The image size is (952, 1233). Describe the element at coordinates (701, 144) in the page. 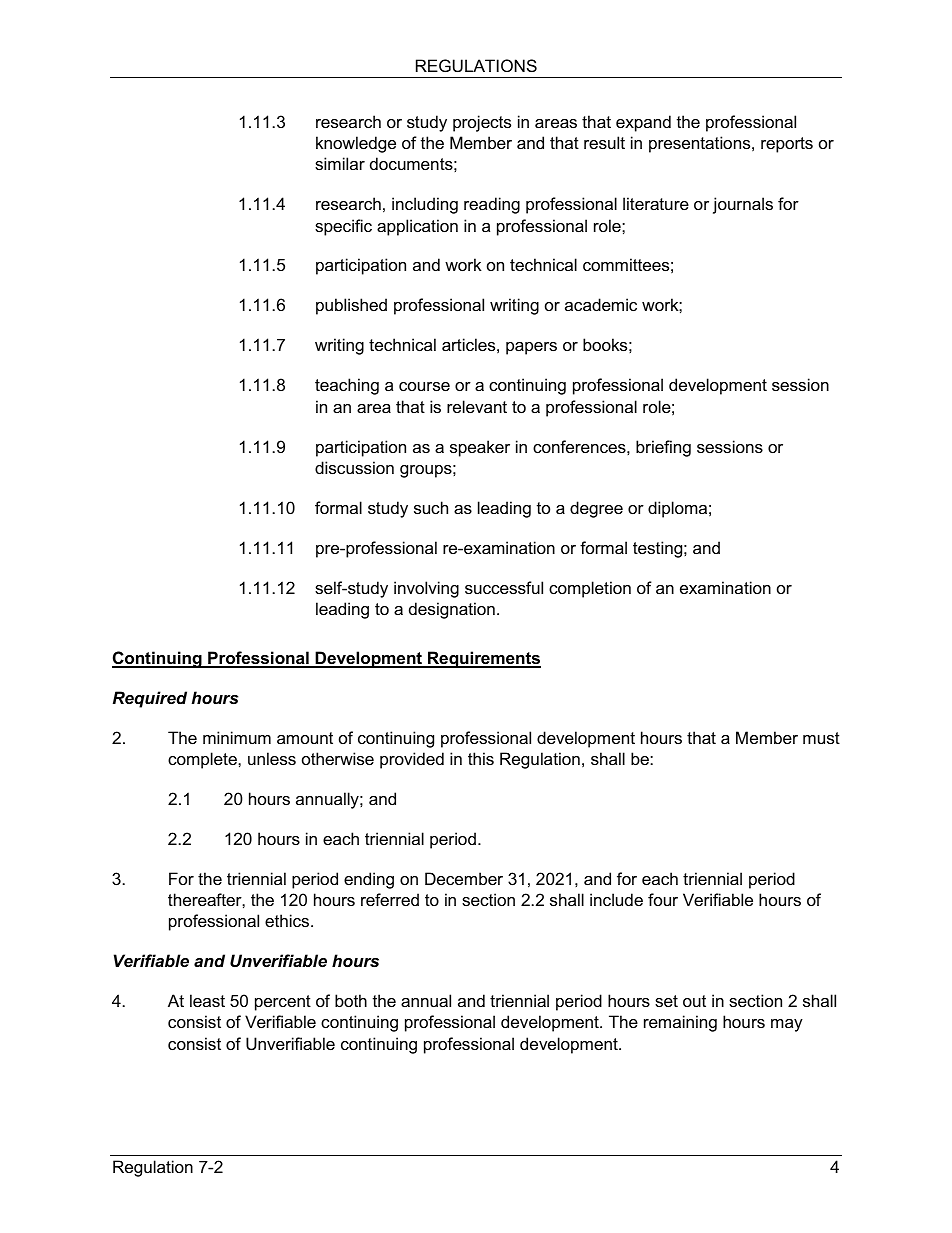

I see `presentations` at that location.
